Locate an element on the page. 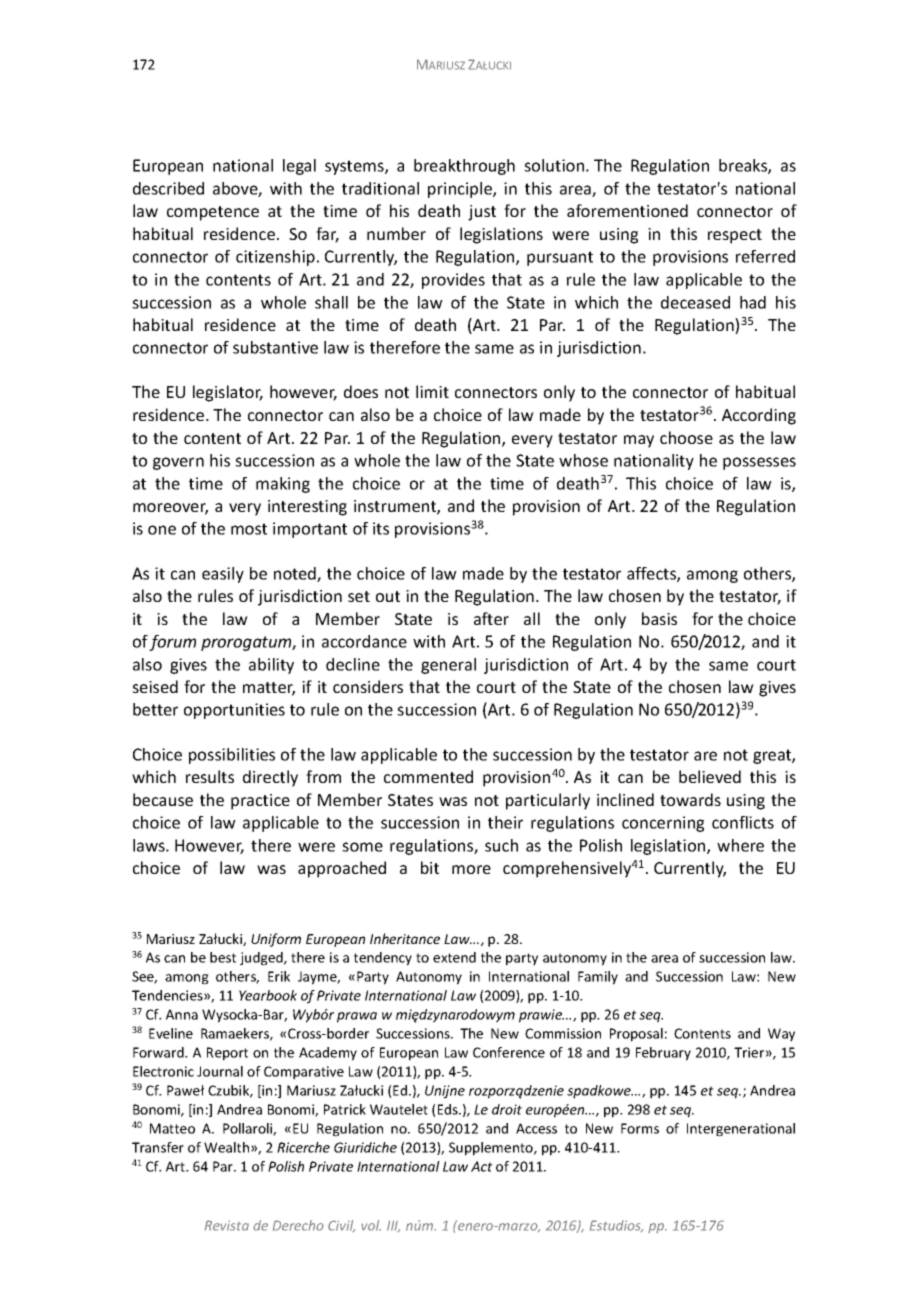 This document has height=1308, width=924. Intergenerational is located at coordinates (741, 1130).
